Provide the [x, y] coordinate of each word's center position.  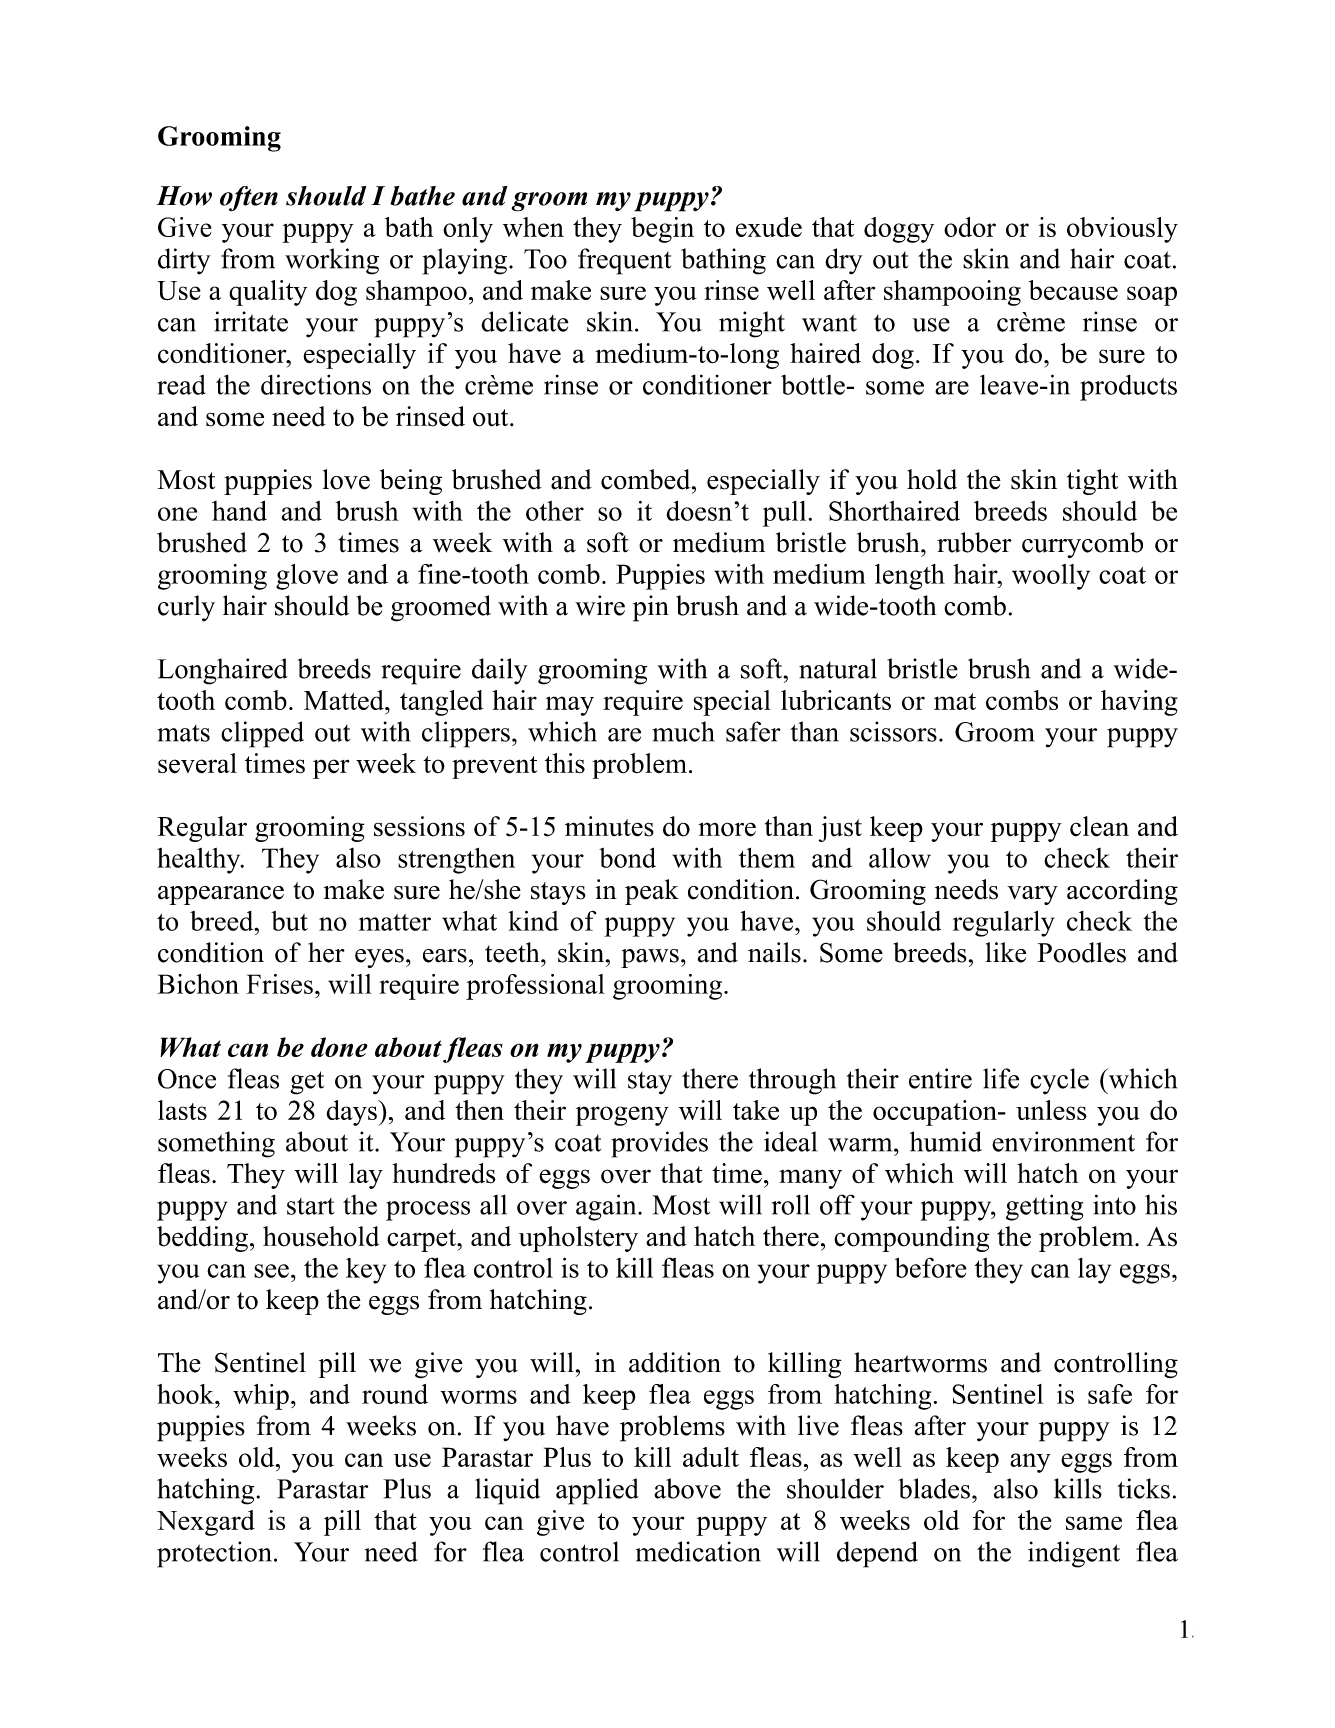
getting [1045, 1207]
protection [214, 1554]
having [1139, 703]
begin [662, 230]
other [555, 511]
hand [239, 510]
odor [970, 227]
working [332, 261]
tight [1092, 482]
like [1005, 952]
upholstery [578, 1239]
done [339, 1047]
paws [650, 958]
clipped [262, 734]
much [683, 731]
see [271, 1271]
